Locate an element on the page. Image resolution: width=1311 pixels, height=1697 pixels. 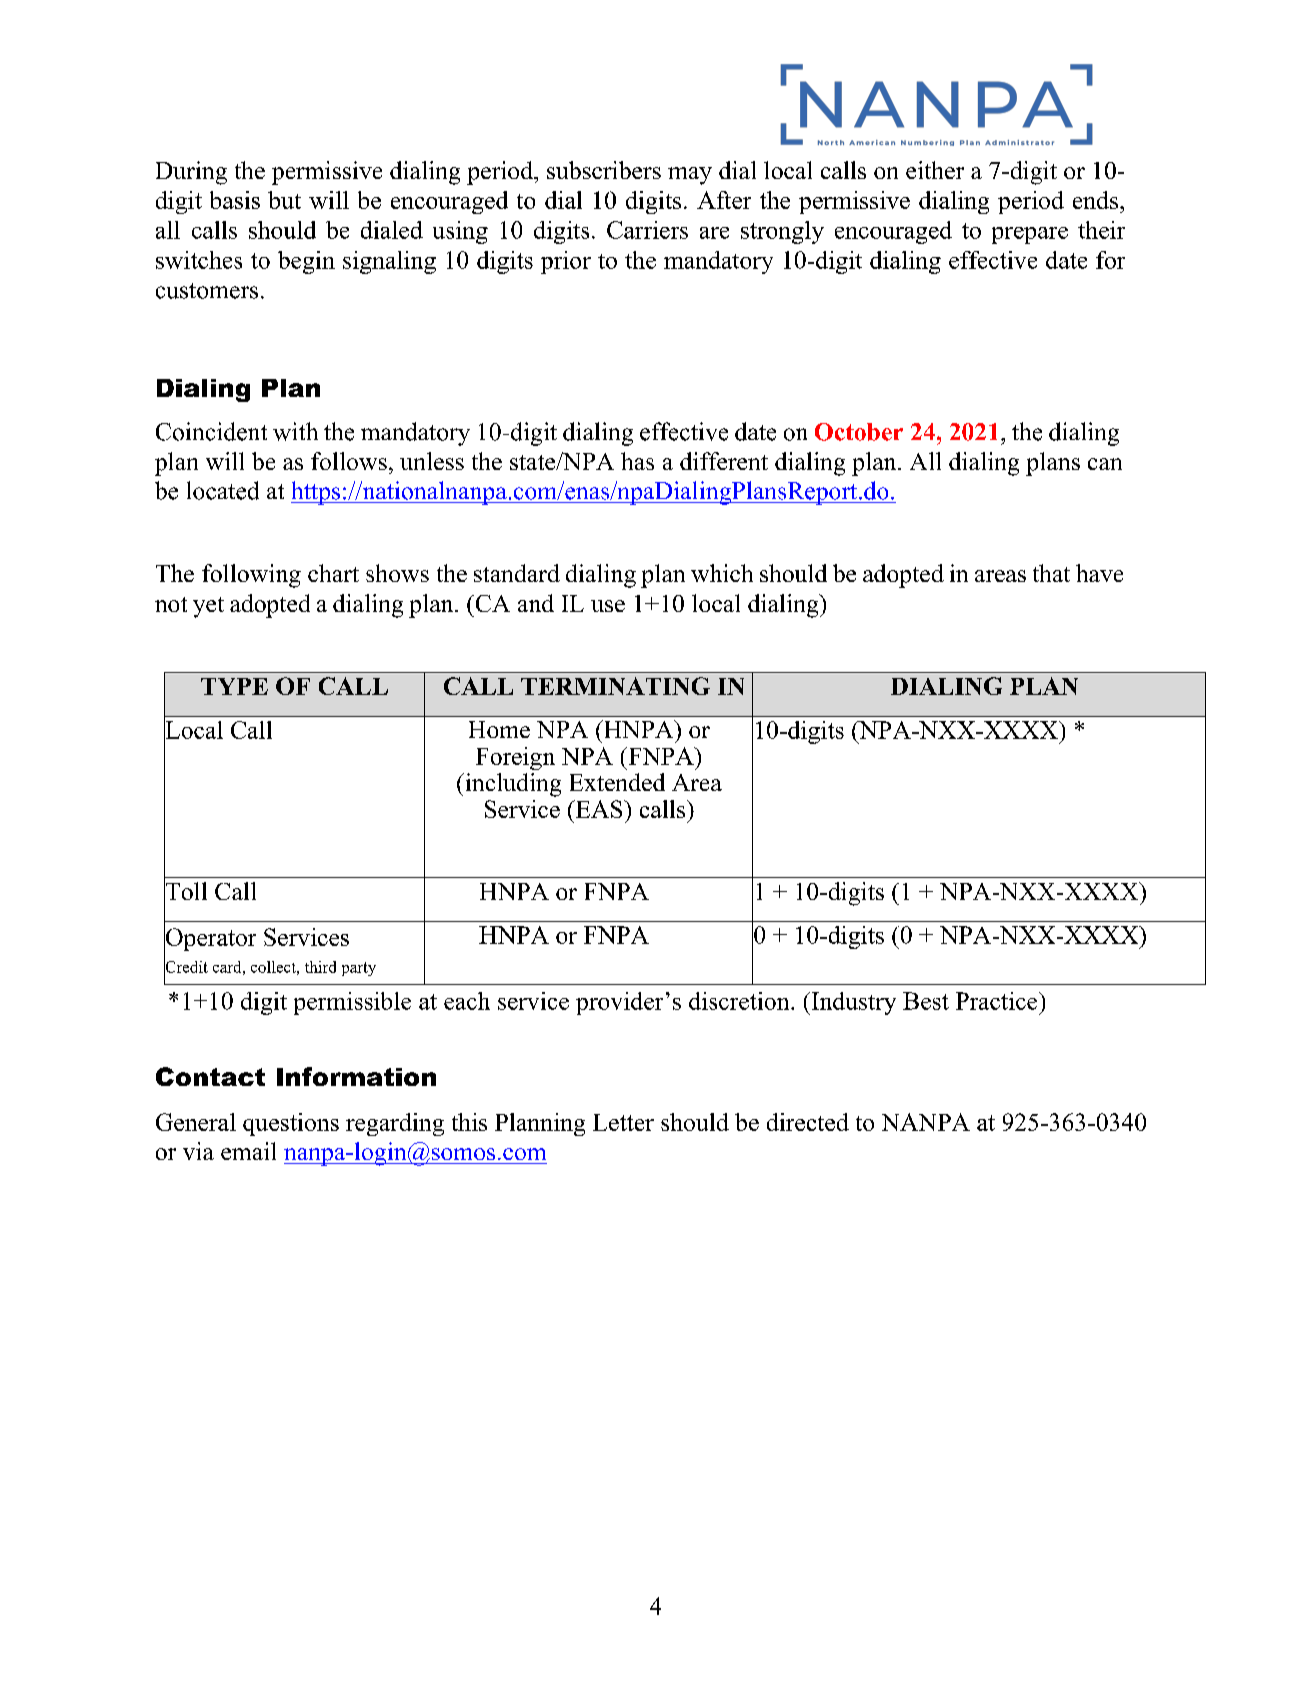
TYPE is located at coordinates (234, 686).
